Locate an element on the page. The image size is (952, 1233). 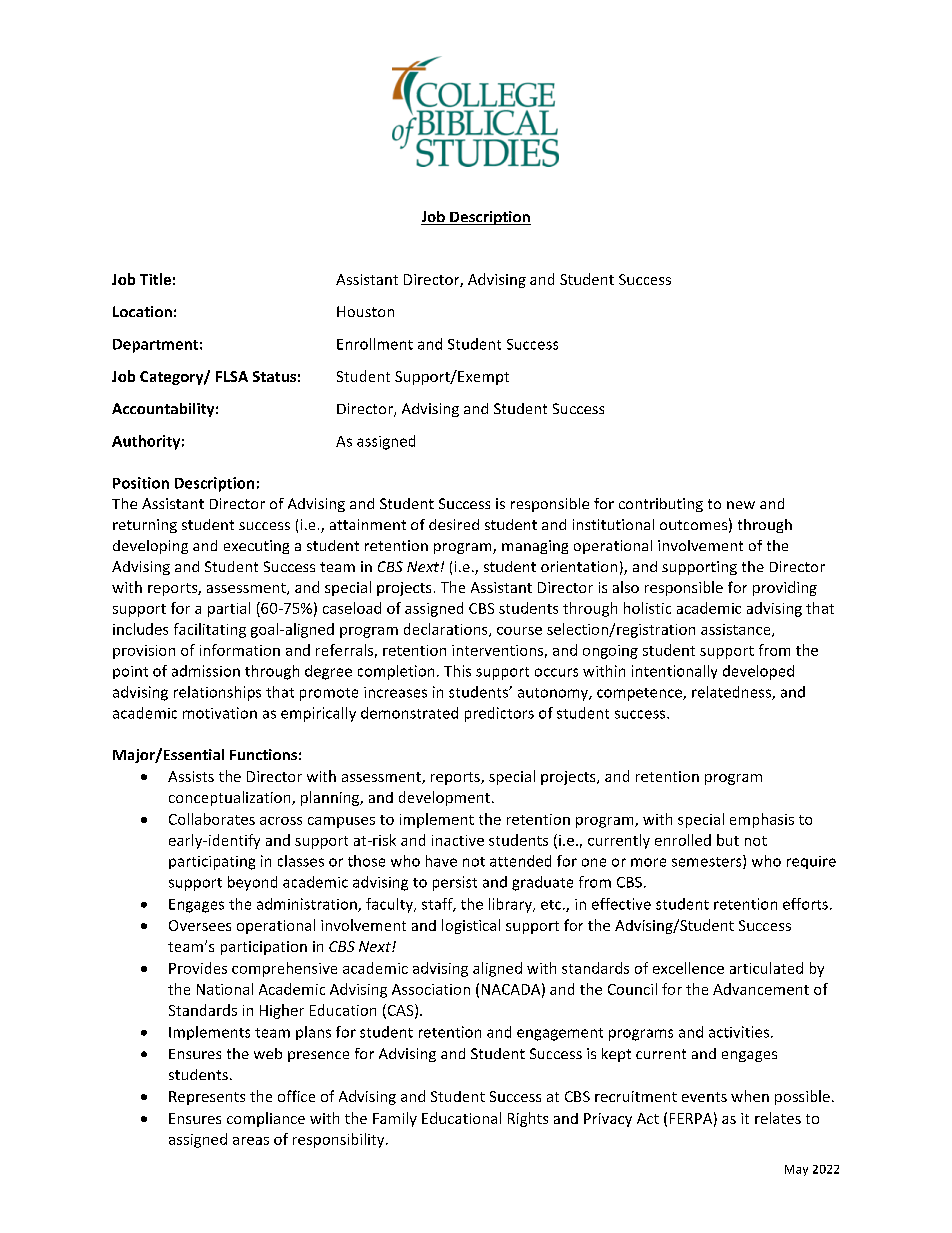
Title is located at coordinates (155, 279).
